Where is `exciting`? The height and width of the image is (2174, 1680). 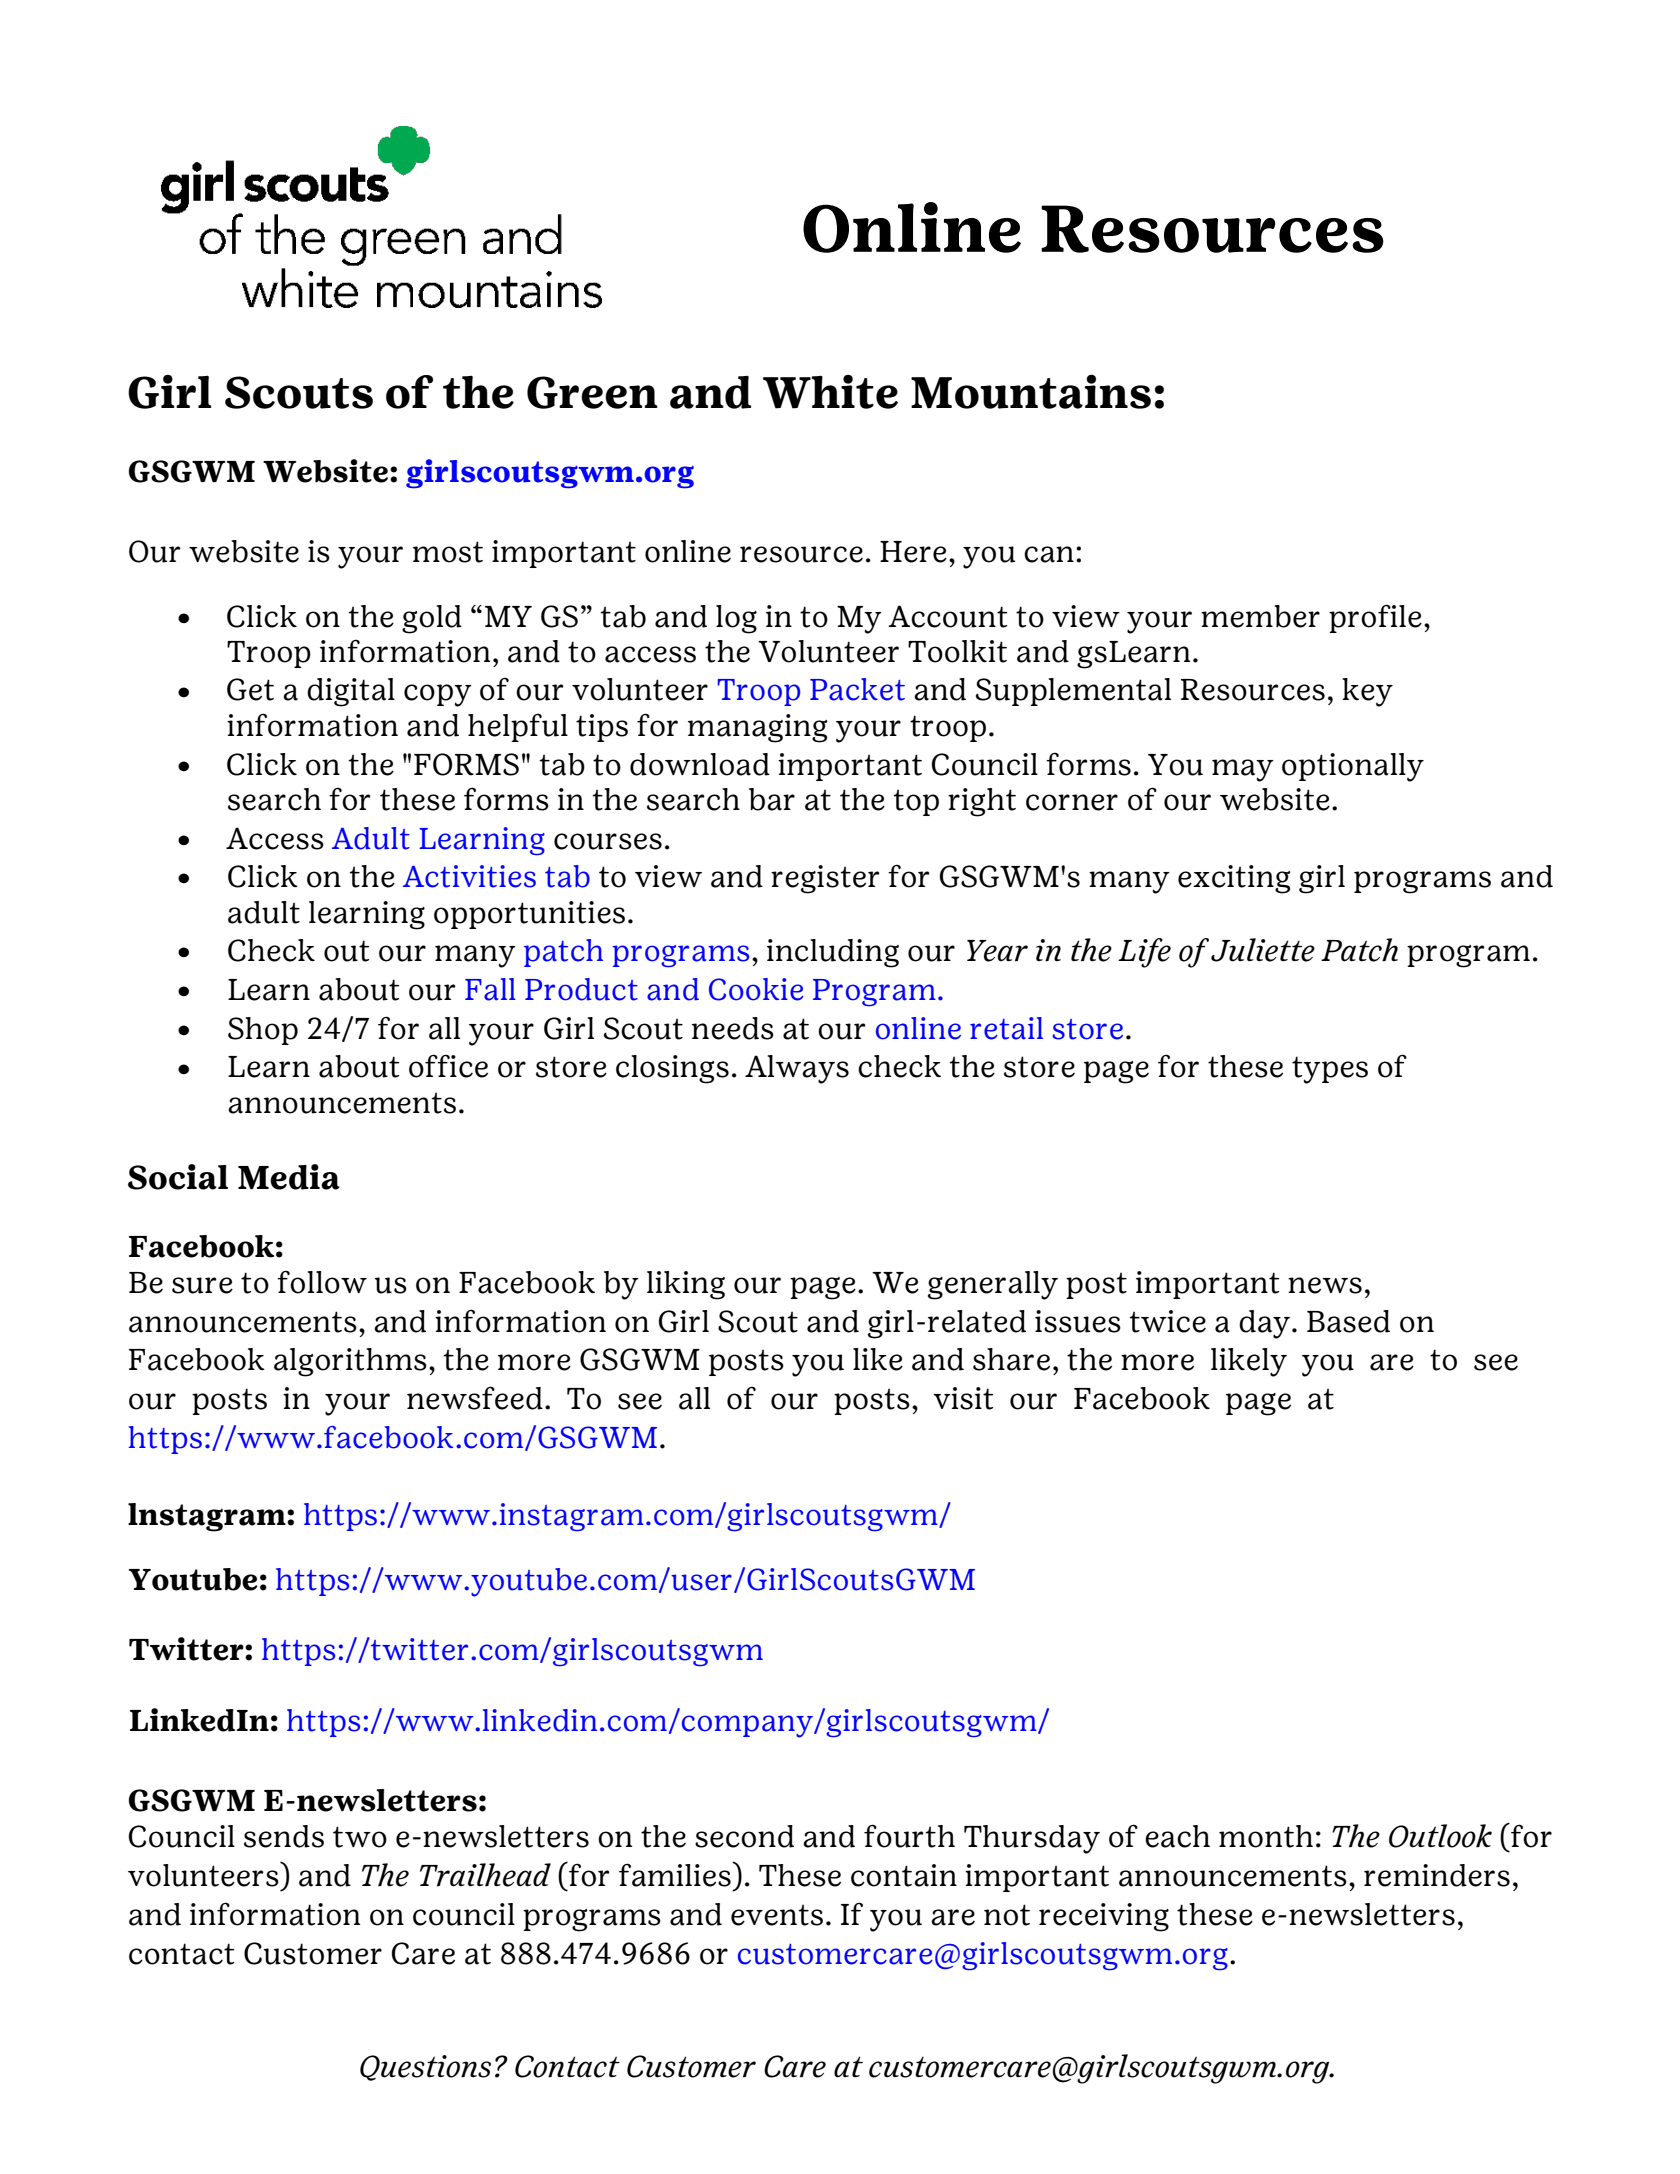
exciting is located at coordinates (1234, 879).
